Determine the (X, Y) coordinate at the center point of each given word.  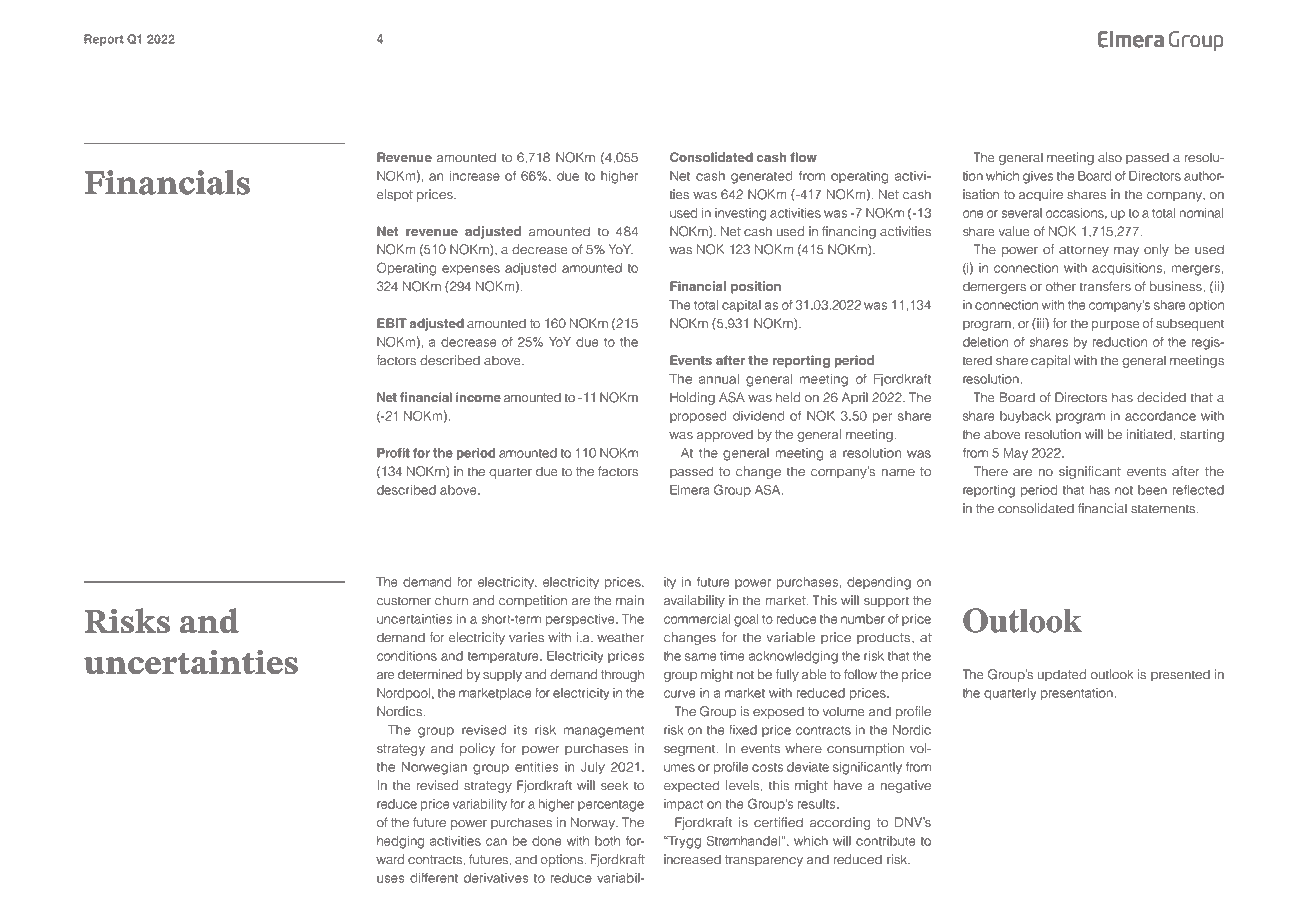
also (1110, 157)
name (898, 472)
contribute (885, 841)
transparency (764, 861)
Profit (393, 453)
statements (1163, 508)
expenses (471, 270)
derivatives (496, 878)
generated (761, 177)
